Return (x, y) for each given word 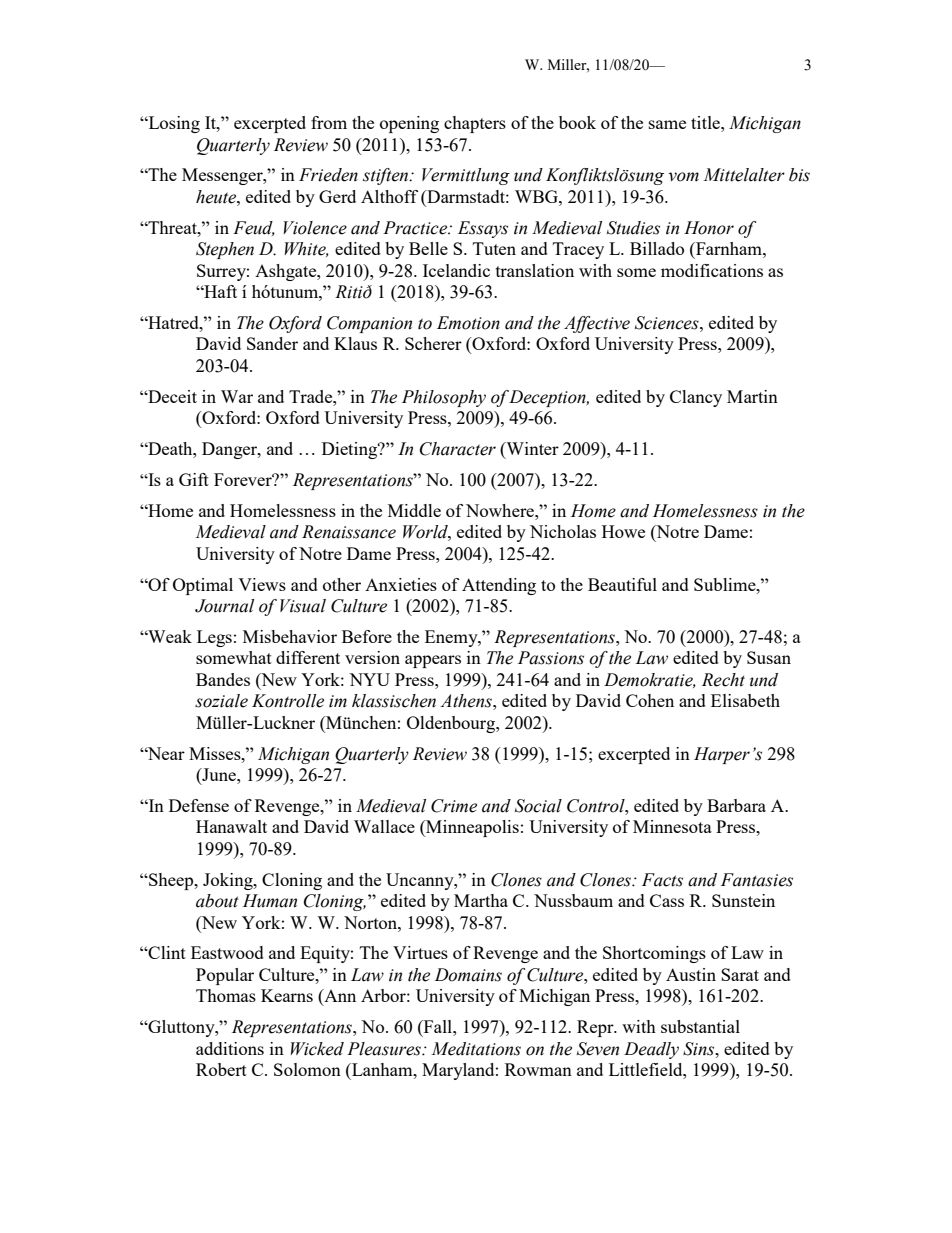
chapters (475, 124)
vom (683, 177)
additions (230, 1048)
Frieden (328, 175)
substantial (700, 1026)
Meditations (476, 1049)
